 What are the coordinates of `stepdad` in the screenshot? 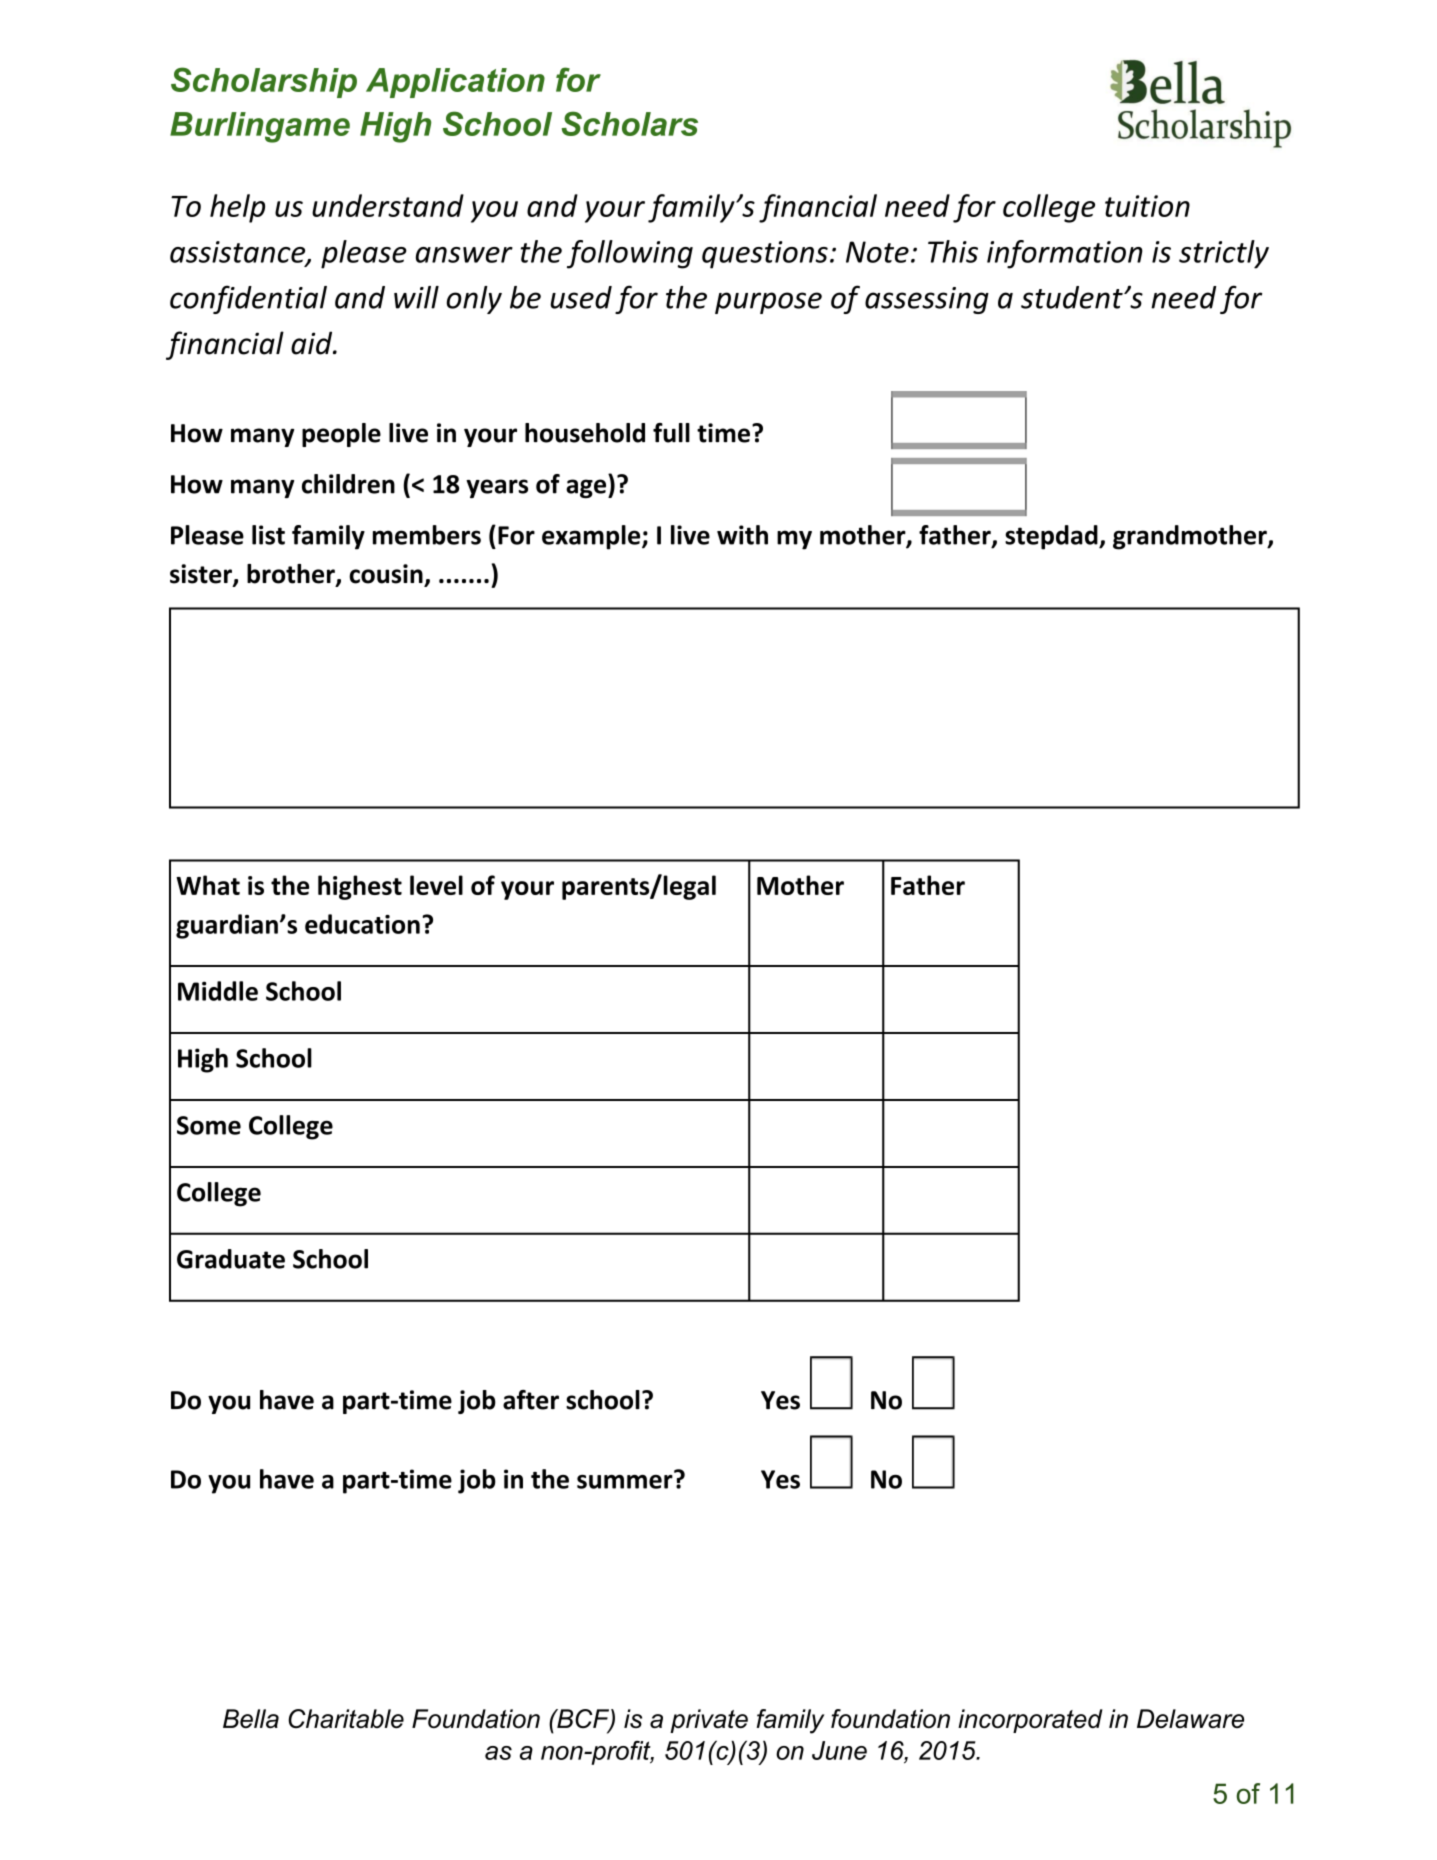 It's located at (1052, 537).
